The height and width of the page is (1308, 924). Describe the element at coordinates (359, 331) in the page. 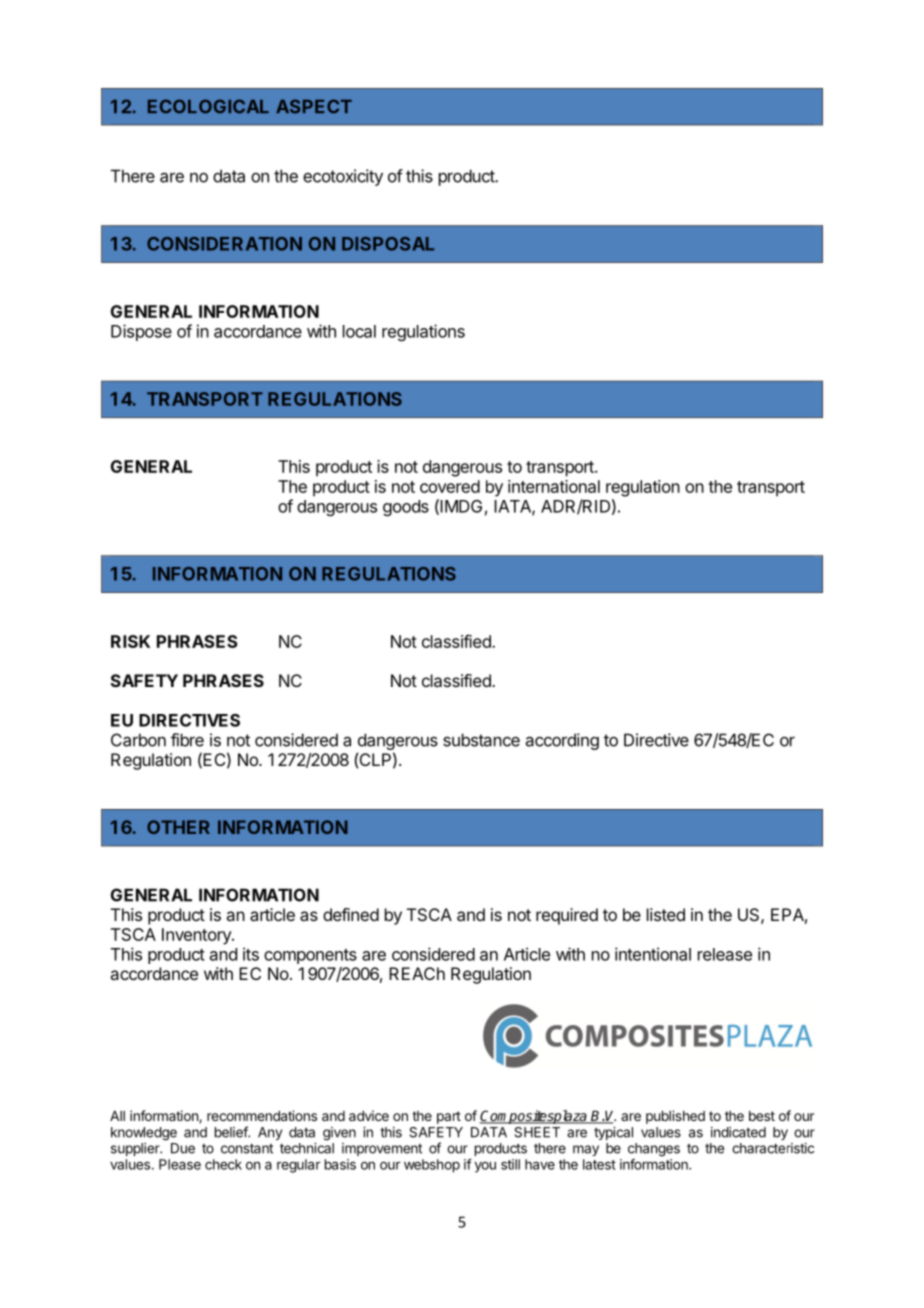

I see `local` at that location.
